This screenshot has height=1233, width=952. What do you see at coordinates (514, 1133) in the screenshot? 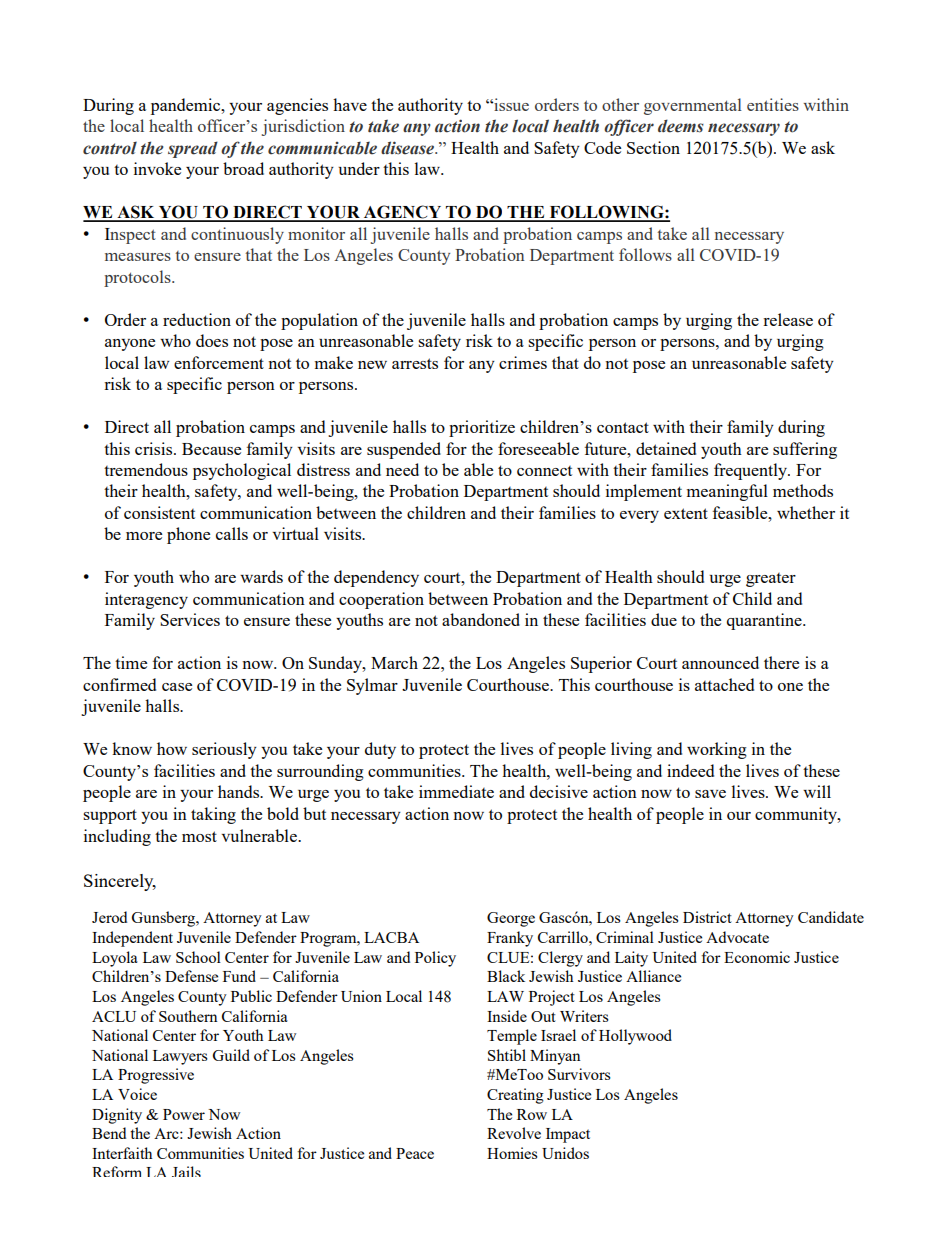
I see `Revolve` at bounding box center [514, 1133].
